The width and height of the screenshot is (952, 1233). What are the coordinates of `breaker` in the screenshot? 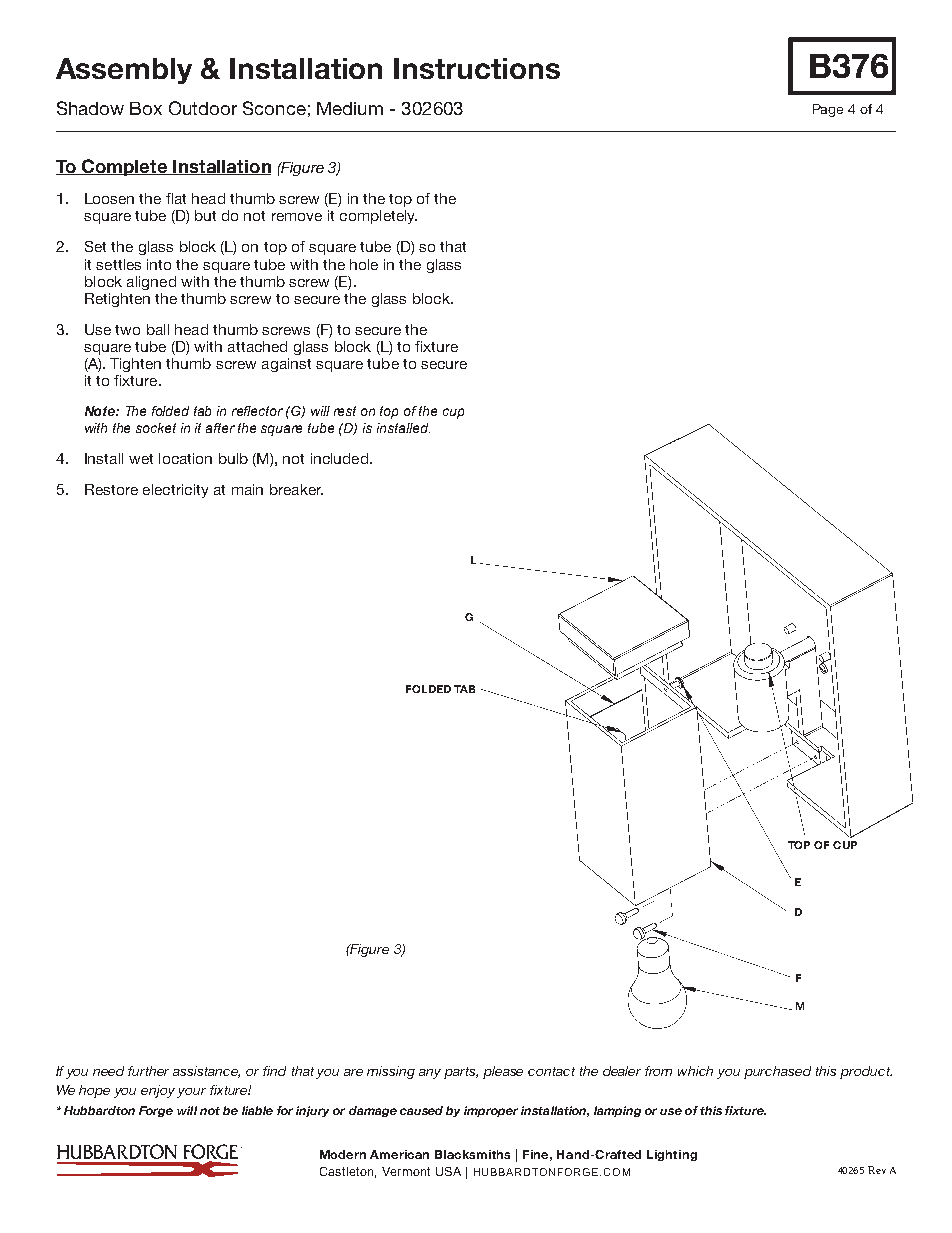 It's located at (296, 489).
